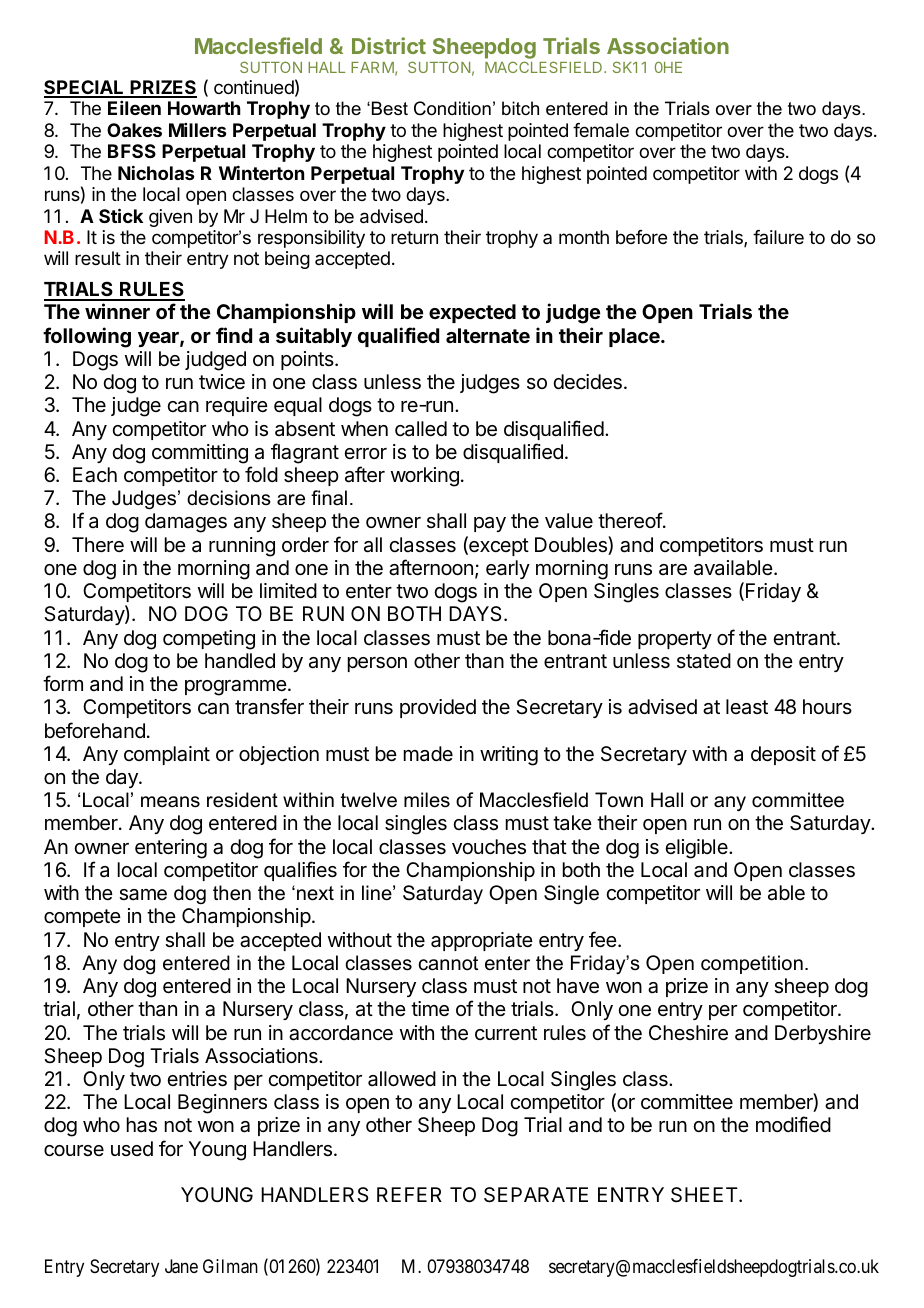  What do you see at coordinates (181, 1266) in the screenshot?
I see `Jane` at bounding box center [181, 1266].
